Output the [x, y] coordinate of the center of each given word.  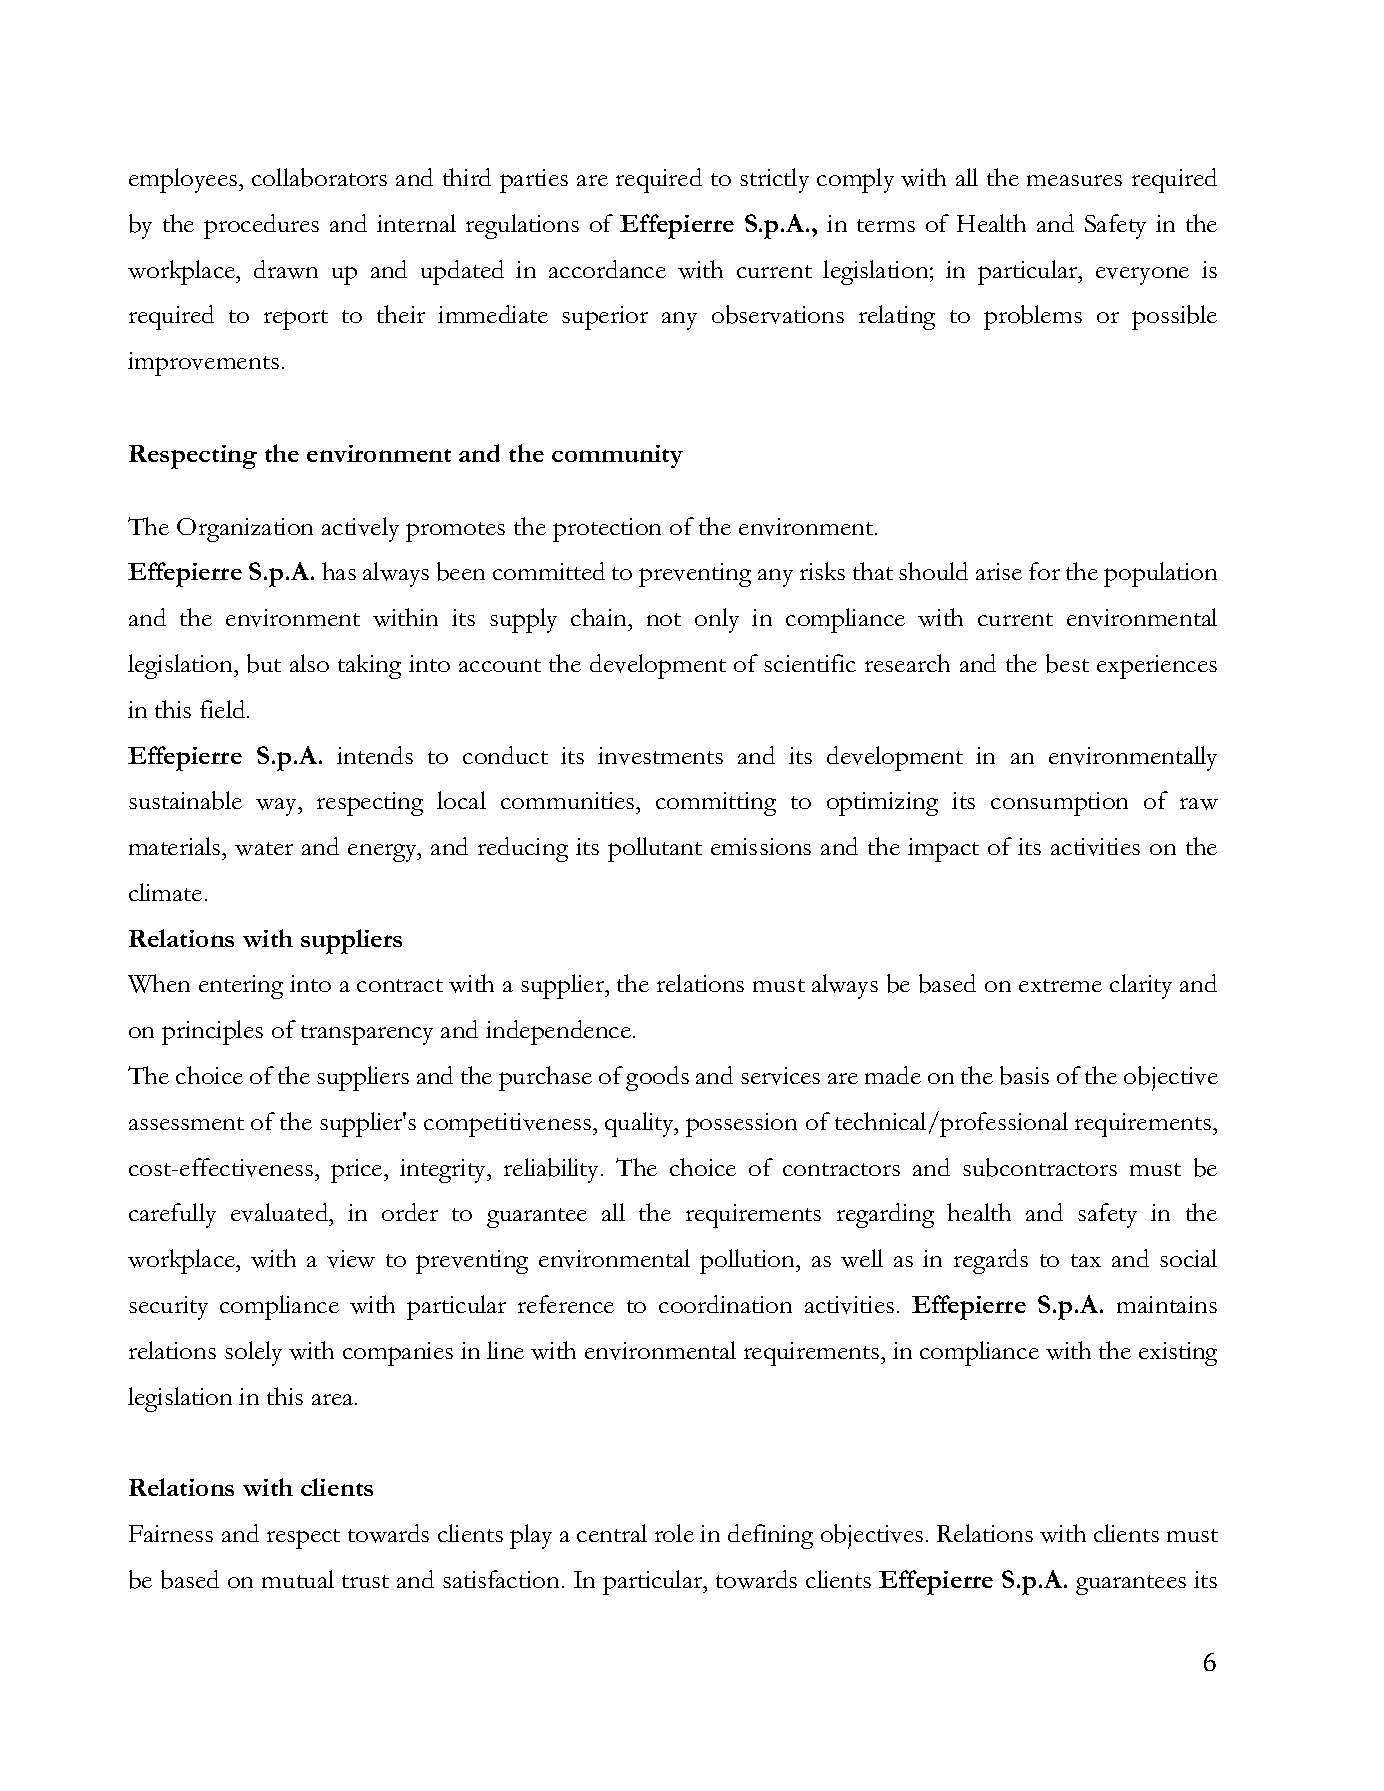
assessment [186, 1123]
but [264, 663]
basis [1024, 1075]
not [664, 619]
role [674, 1533]
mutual [298, 1579]
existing [1178, 1354]
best [1067, 663]
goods [657, 1078]
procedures [261, 226]
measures [1074, 180]
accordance [607, 269]
